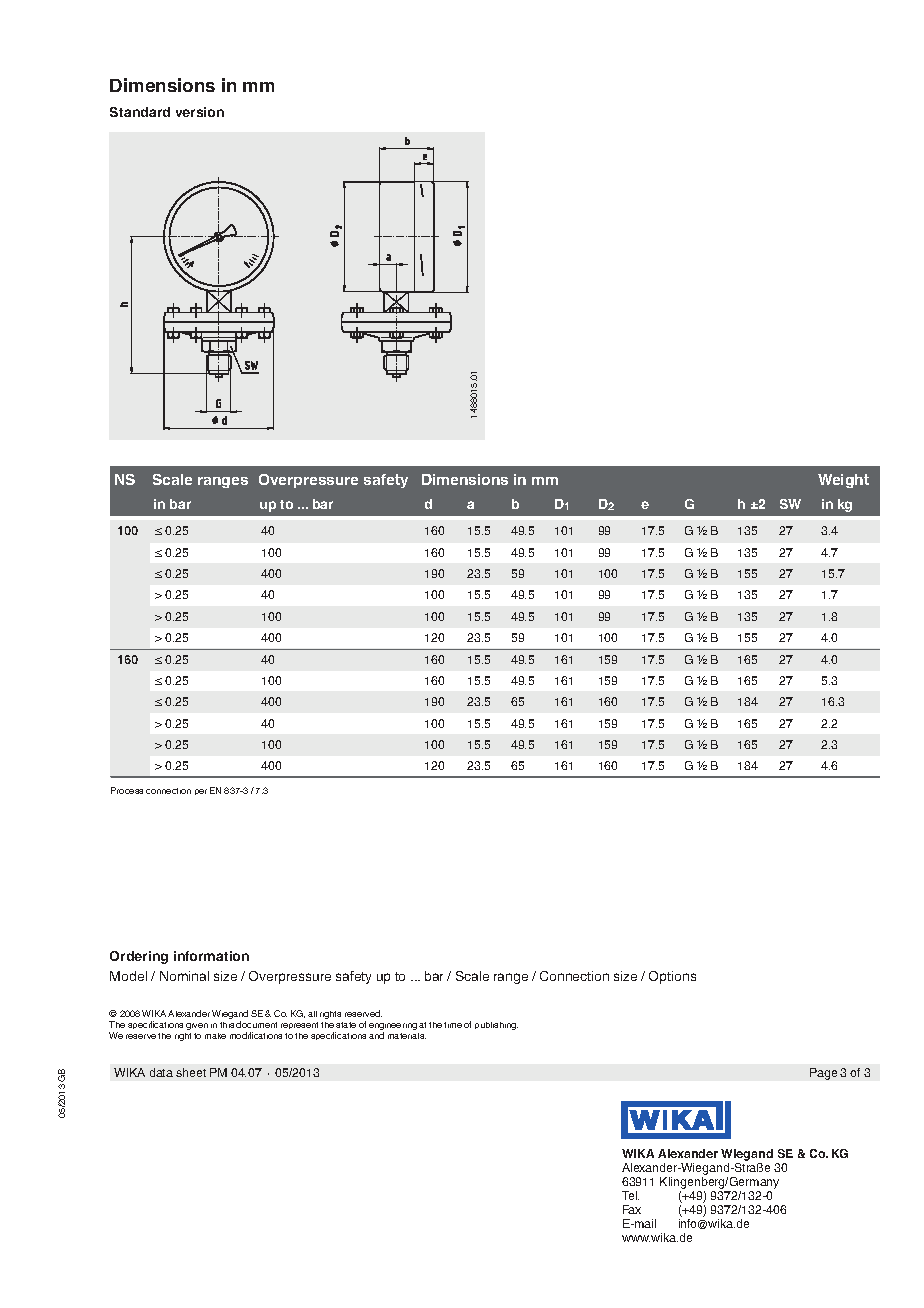  What do you see at coordinates (191, 1072) in the screenshot?
I see `sheet` at bounding box center [191, 1072].
